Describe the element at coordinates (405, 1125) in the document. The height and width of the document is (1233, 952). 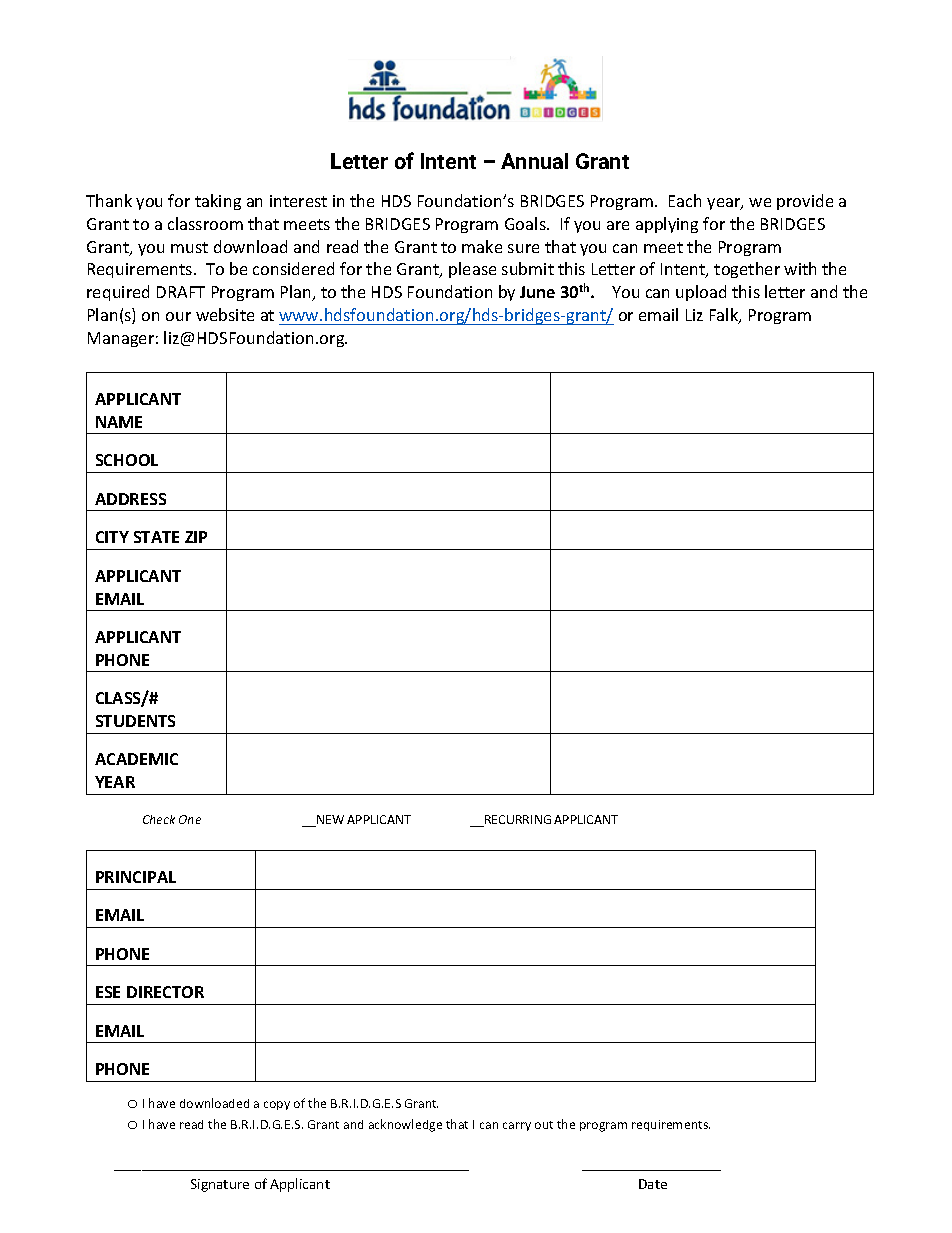
I see `acknowledge` at that location.
